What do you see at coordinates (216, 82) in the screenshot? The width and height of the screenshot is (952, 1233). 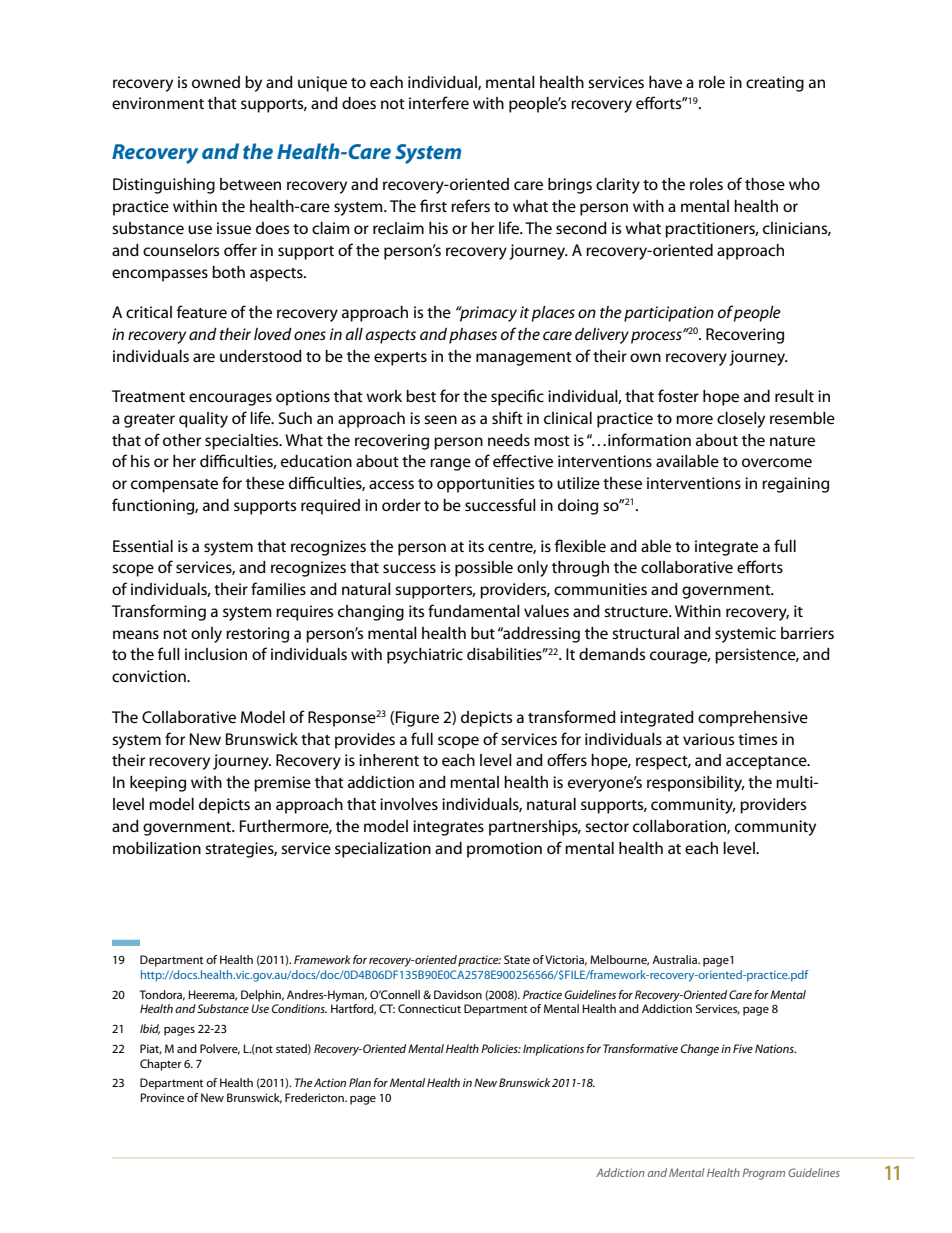 I see `owned` at bounding box center [216, 82].
